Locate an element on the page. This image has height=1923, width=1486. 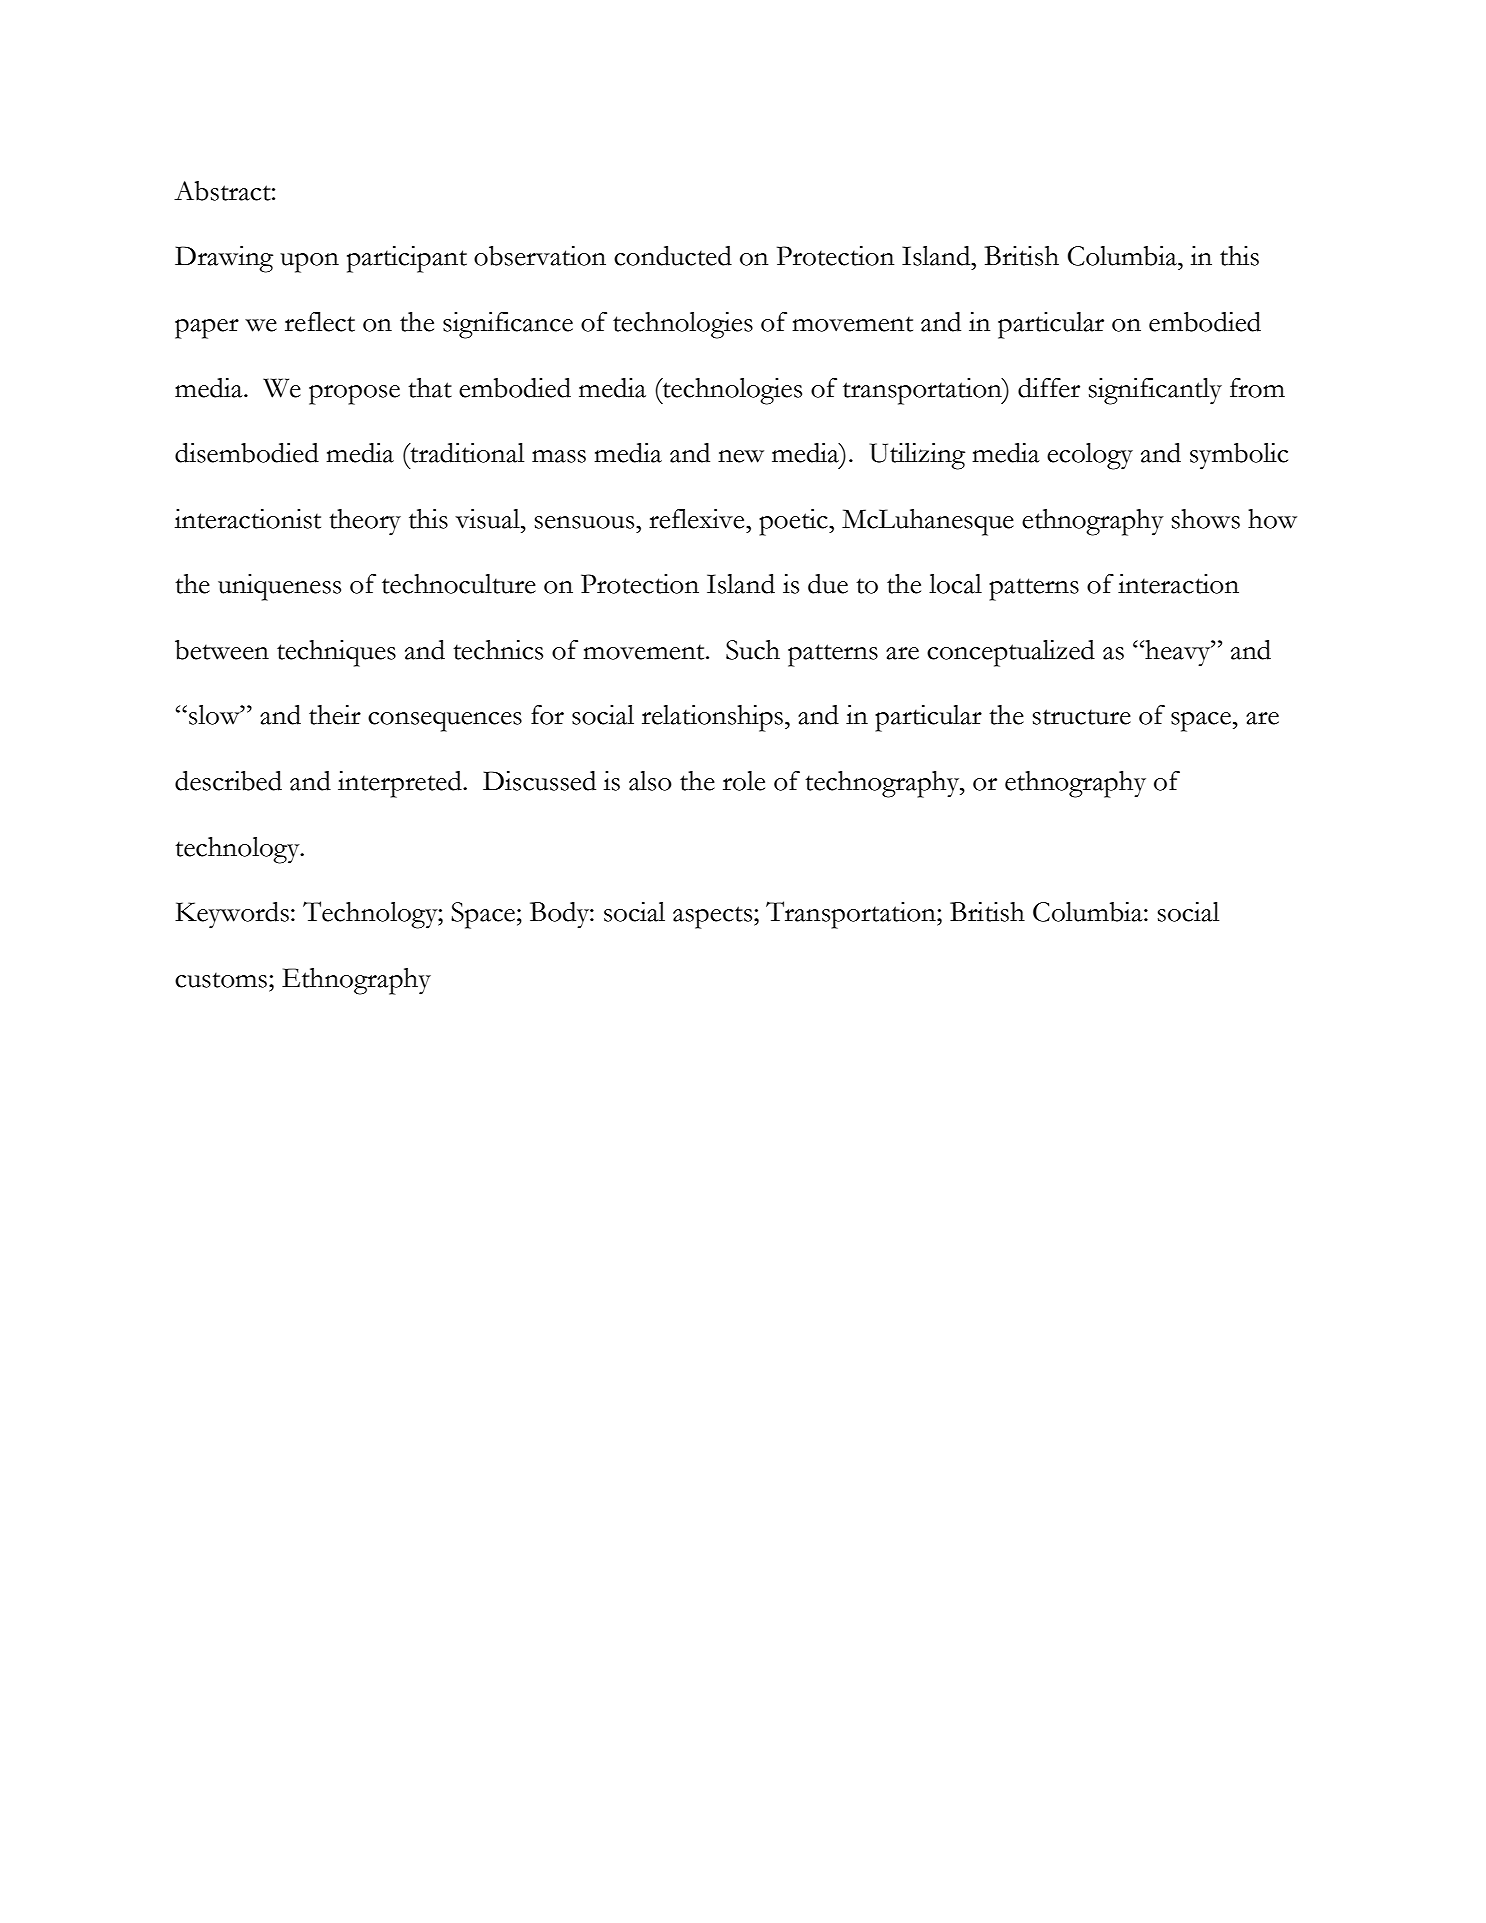
structure is located at coordinates (1082, 717).
